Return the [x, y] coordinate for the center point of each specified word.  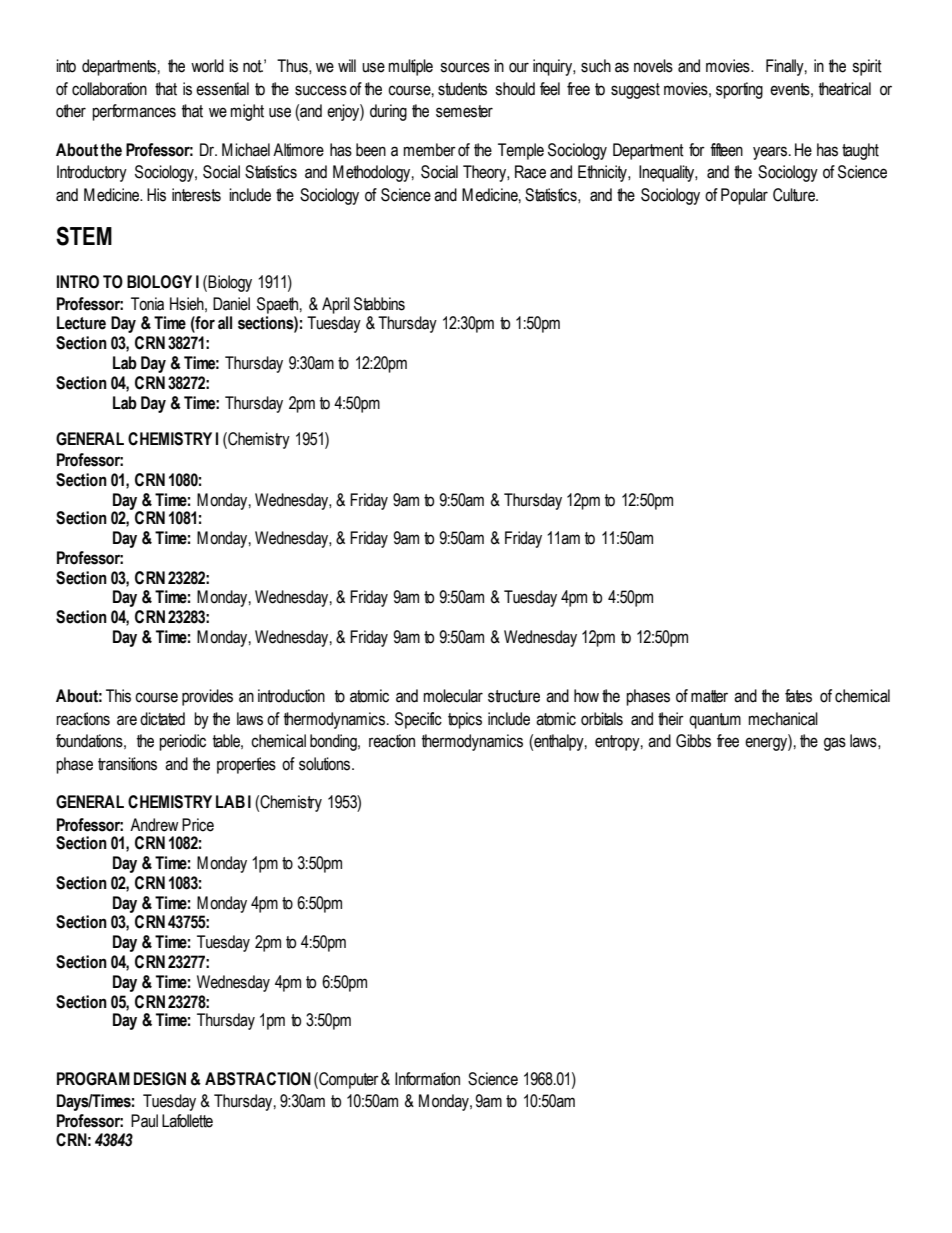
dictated [162, 719]
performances [134, 112]
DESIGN [160, 1079]
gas [835, 744]
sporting [739, 90]
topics [465, 720]
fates [798, 696]
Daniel [231, 304]
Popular [744, 196]
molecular [453, 696]
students [462, 89]
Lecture [81, 323]
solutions [326, 764]
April [336, 305]
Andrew [154, 825]
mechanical [783, 719]
